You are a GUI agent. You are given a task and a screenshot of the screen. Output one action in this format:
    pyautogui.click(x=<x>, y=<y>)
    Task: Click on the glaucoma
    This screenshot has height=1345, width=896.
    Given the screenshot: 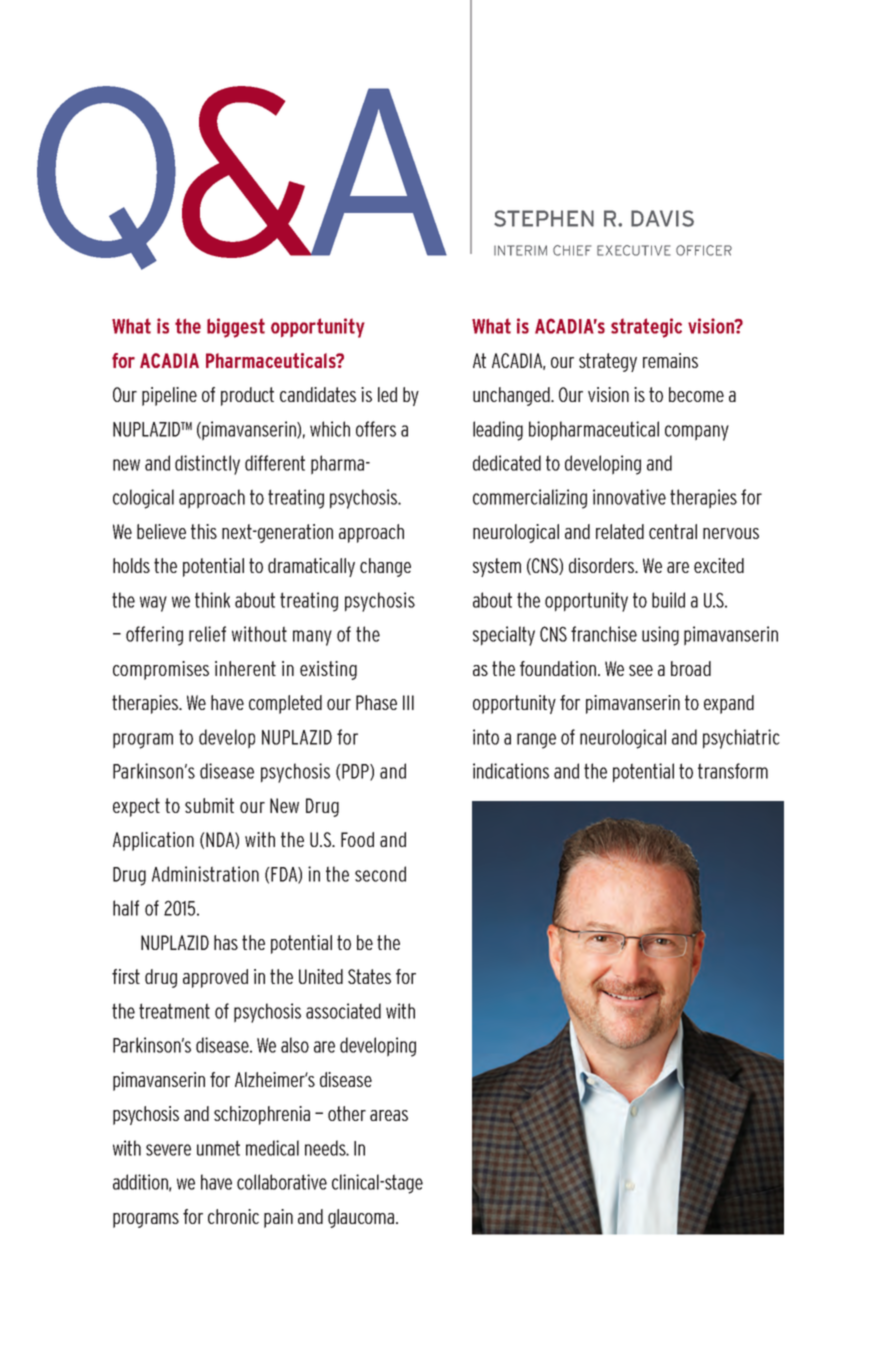 What is the action you would take?
    pyautogui.click(x=362, y=1218)
